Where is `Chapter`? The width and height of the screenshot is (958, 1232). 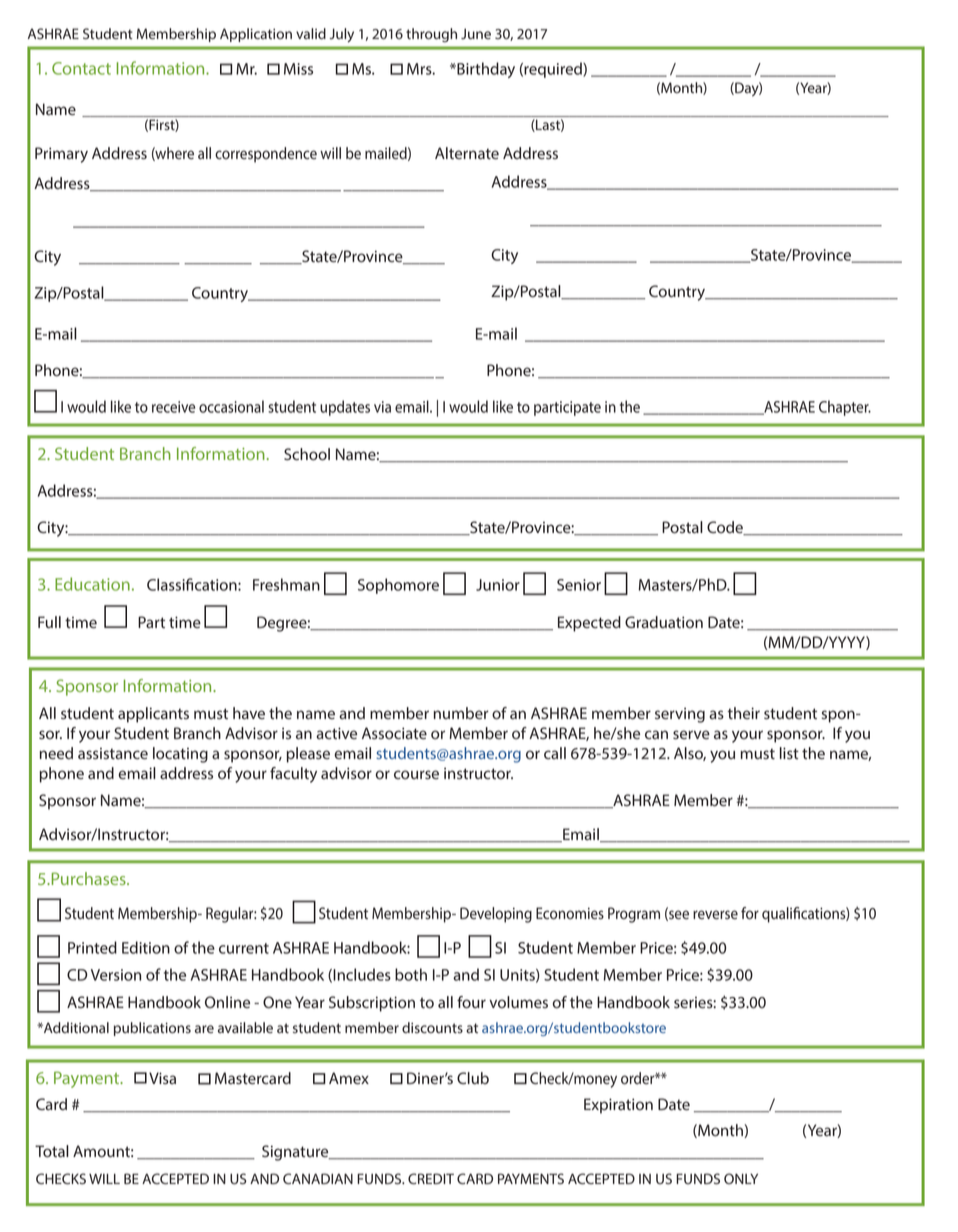 Chapter is located at coordinates (845, 408).
